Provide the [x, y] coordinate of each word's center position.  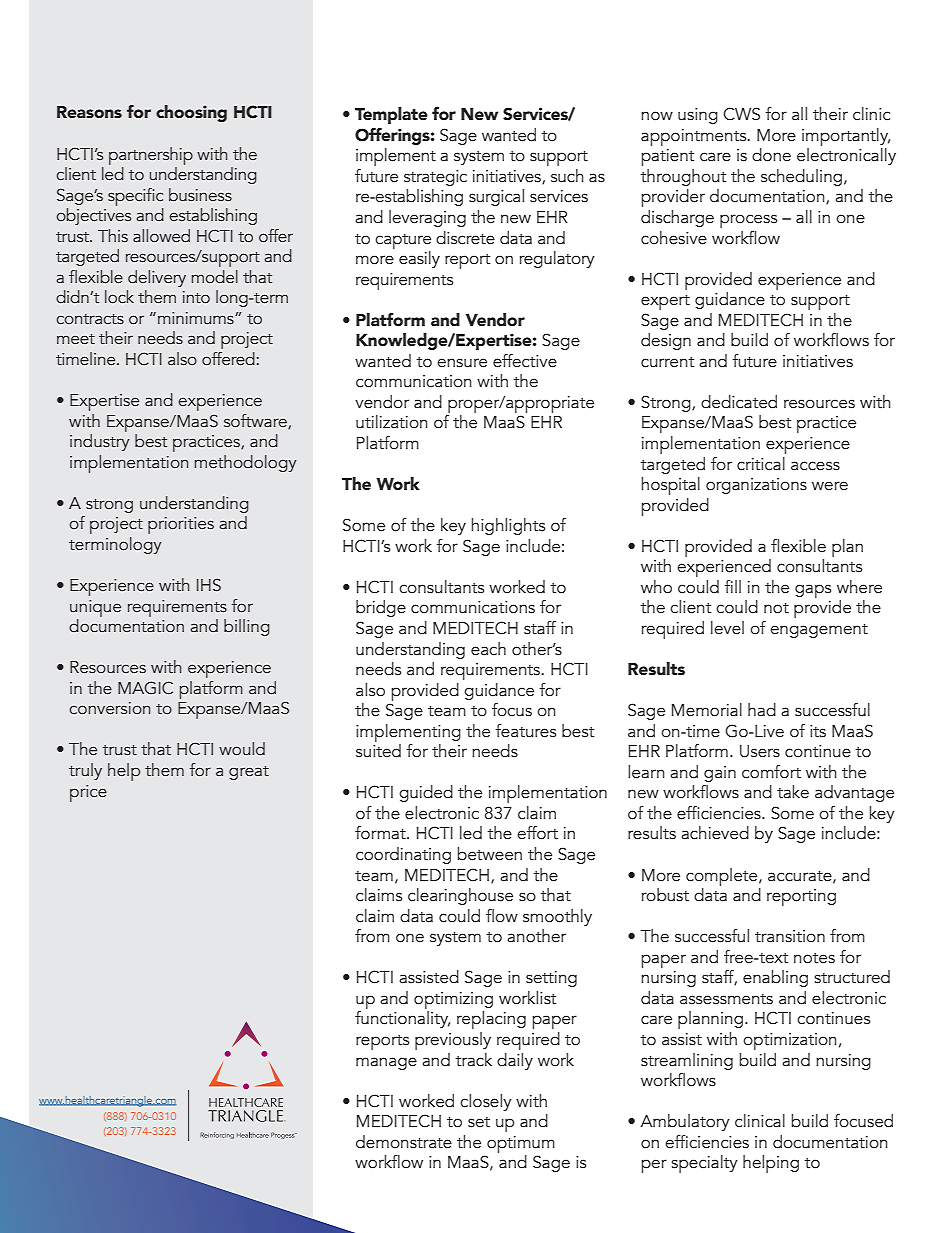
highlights [508, 526]
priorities [181, 525]
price [88, 793]
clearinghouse [460, 896]
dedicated [739, 402]
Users [760, 751]
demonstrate [404, 1142]
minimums [197, 318]
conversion [110, 708]
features [525, 731]
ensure [462, 363]
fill [732, 586]
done [771, 155]
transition [790, 936]
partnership [151, 156]
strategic [435, 178]
